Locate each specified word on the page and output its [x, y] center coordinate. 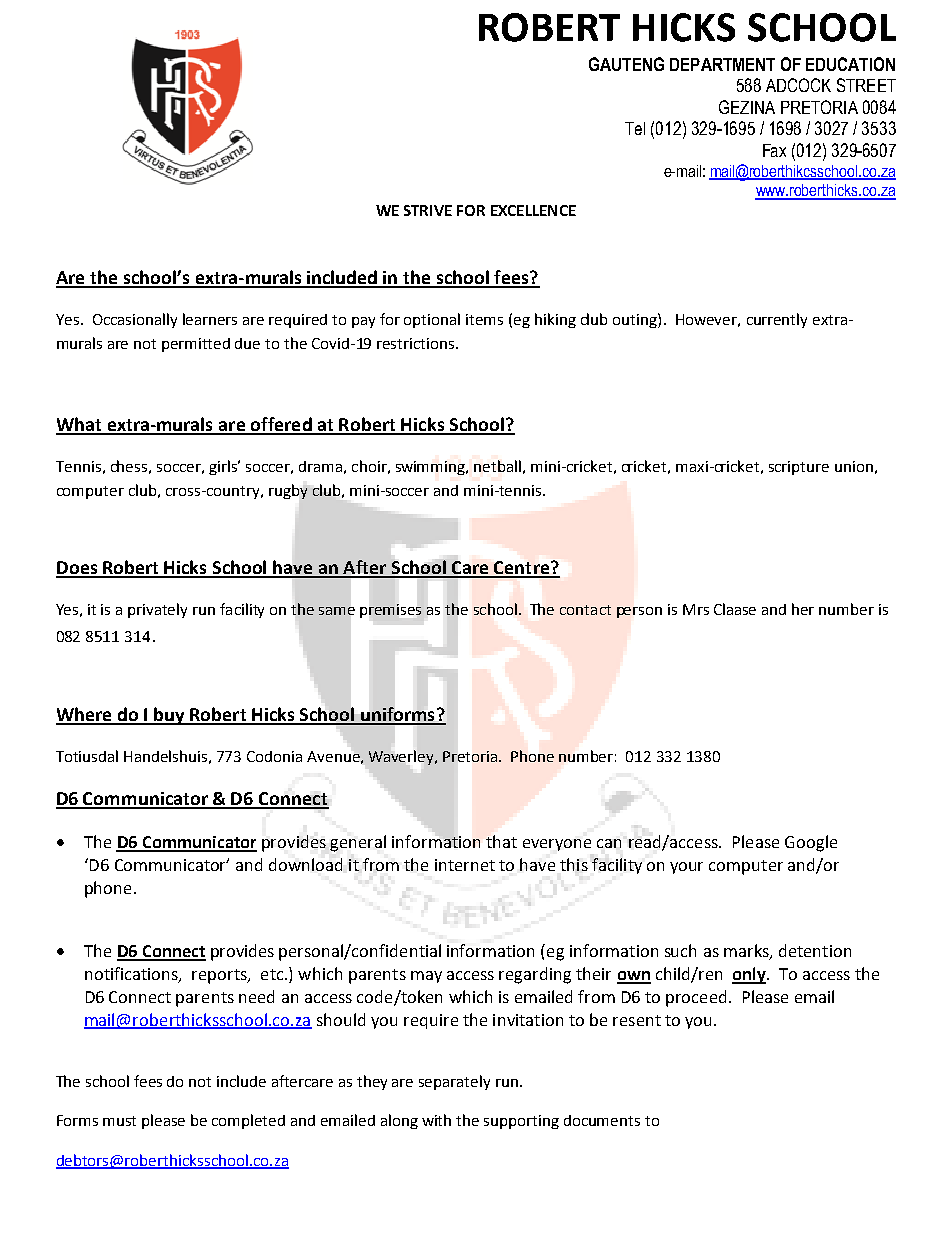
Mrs [696, 609]
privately [157, 610]
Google [811, 843]
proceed [696, 998]
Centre [521, 569]
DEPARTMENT [722, 64]
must [119, 1121]
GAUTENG [626, 64]
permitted [196, 345]
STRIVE [428, 210]
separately [454, 1082]
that [501, 841]
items [484, 319]
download [305, 864]
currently [777, 320]
